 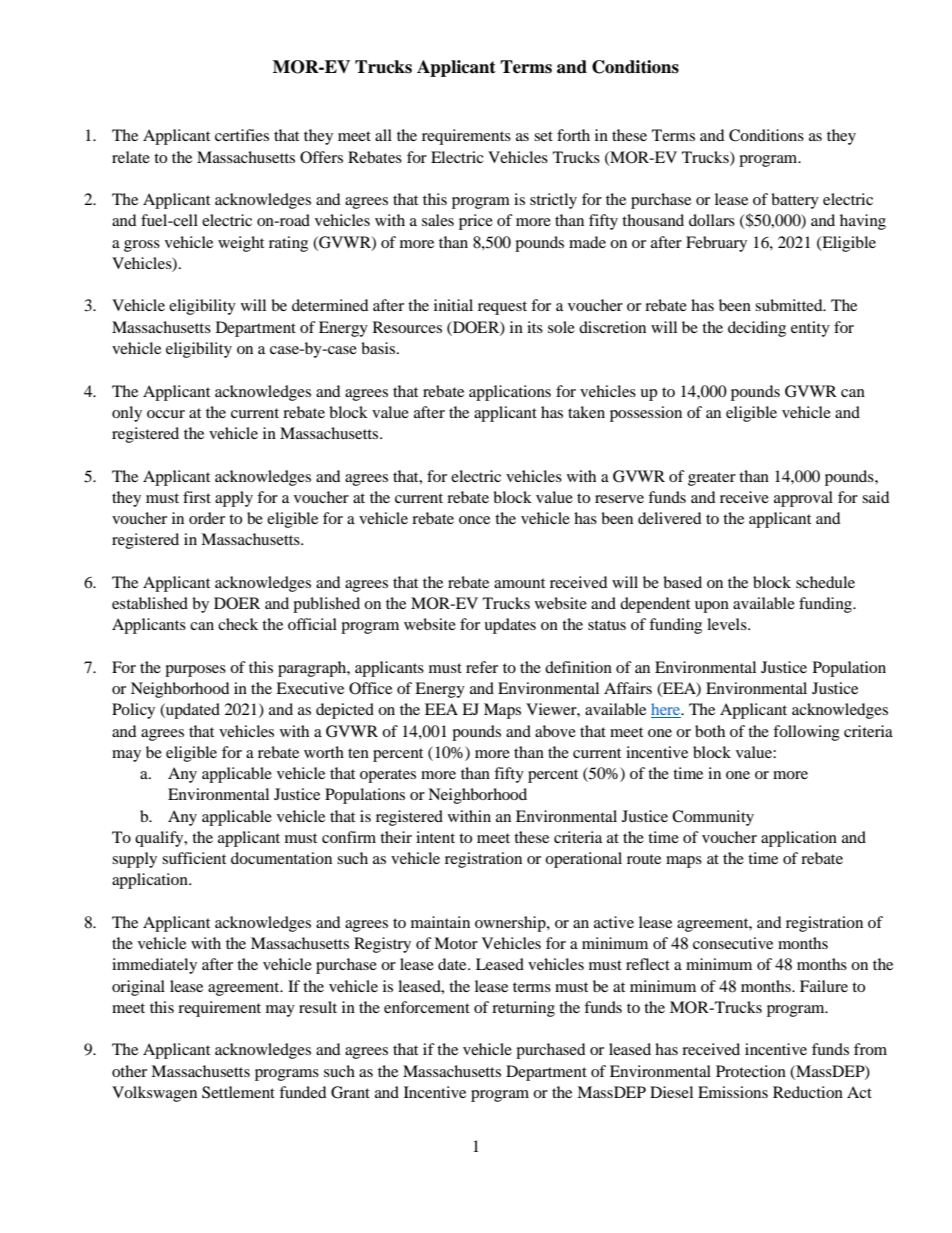 I want to click on approval, so click(x=803, y=499).
